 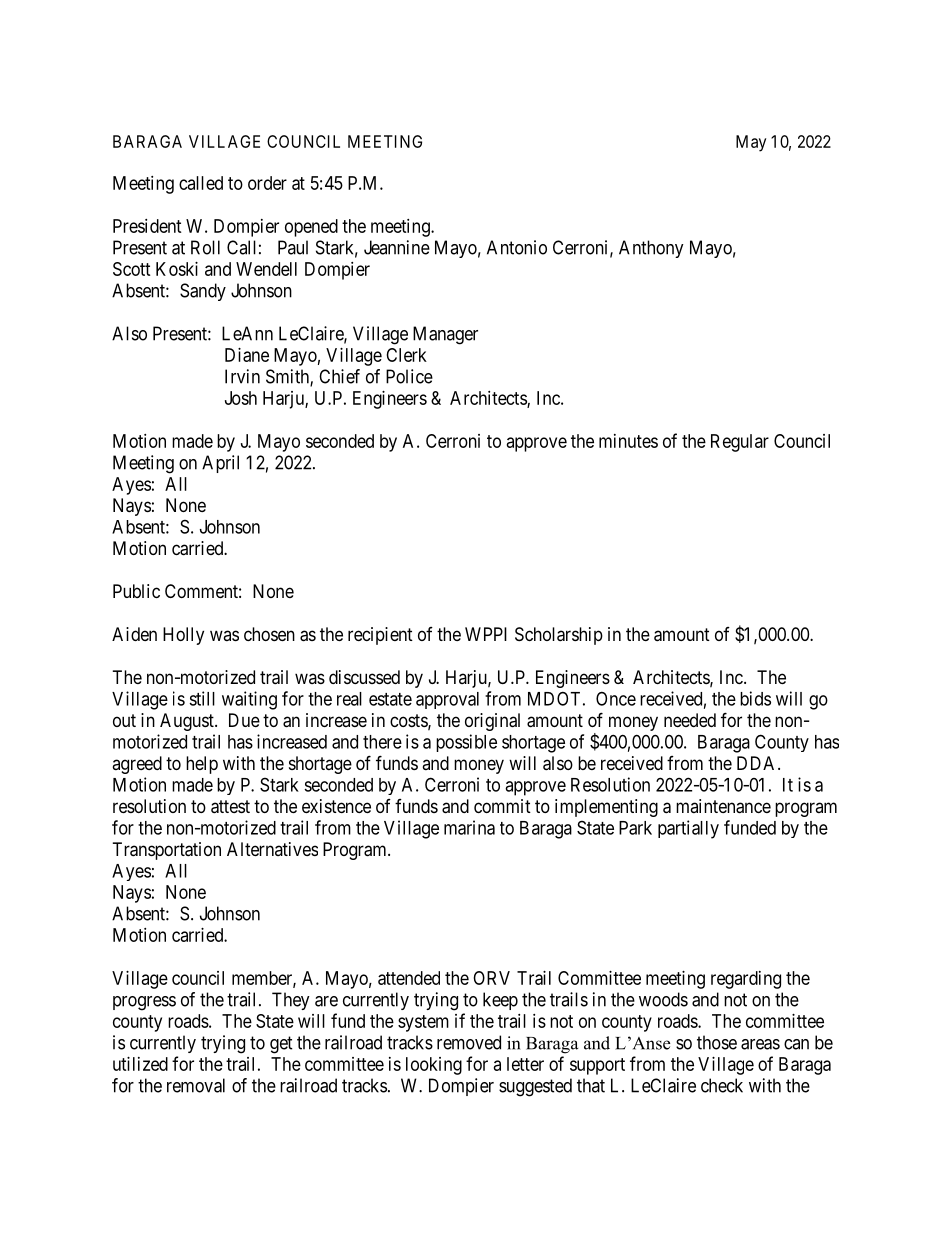 What do you see at coordinates (196, 1085) in the screenshot?
I see `removal` at bounding box center [196, 1085].
